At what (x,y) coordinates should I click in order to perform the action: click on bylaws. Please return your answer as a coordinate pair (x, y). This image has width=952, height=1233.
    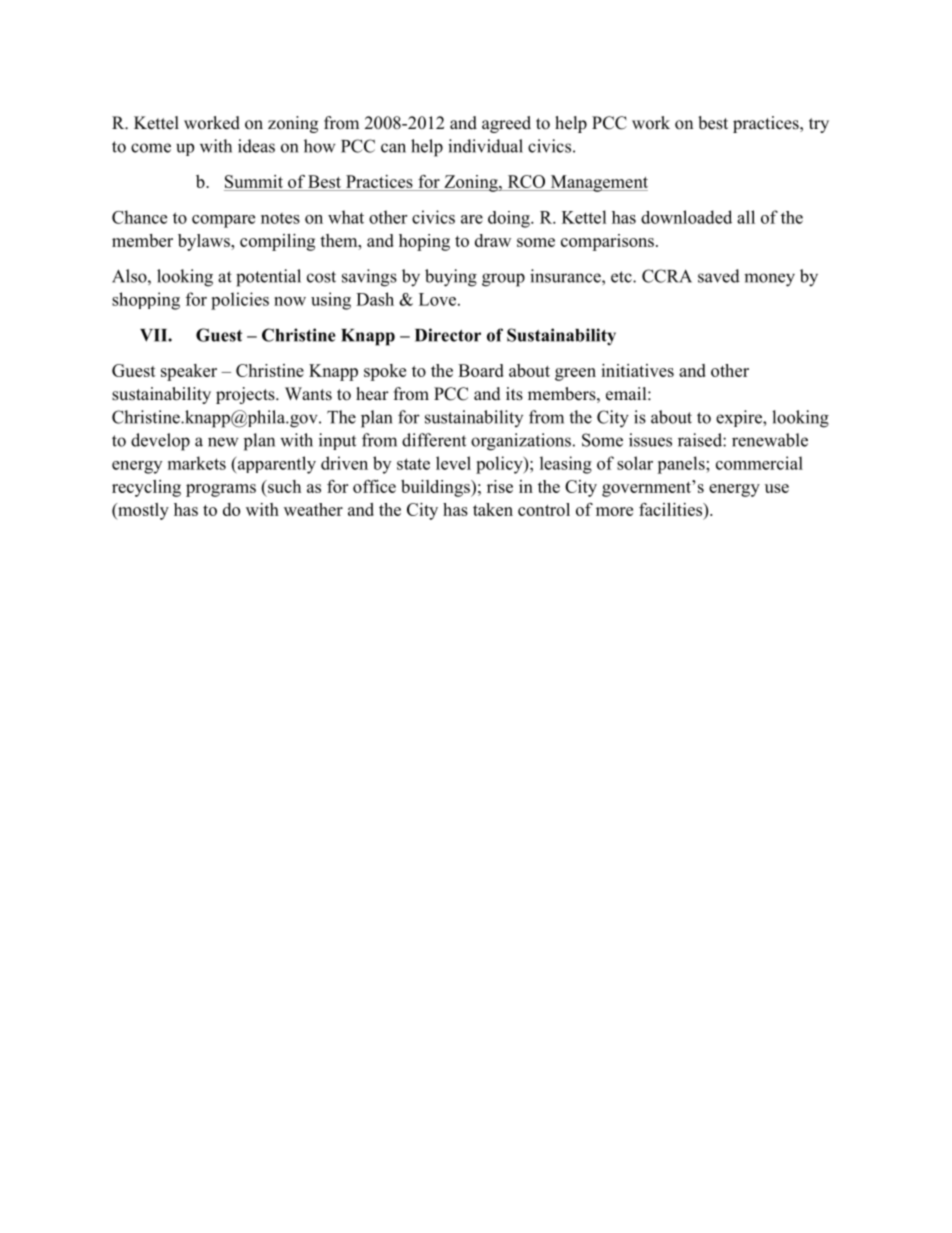
    Looking at the image, I should click on (205, 242).
